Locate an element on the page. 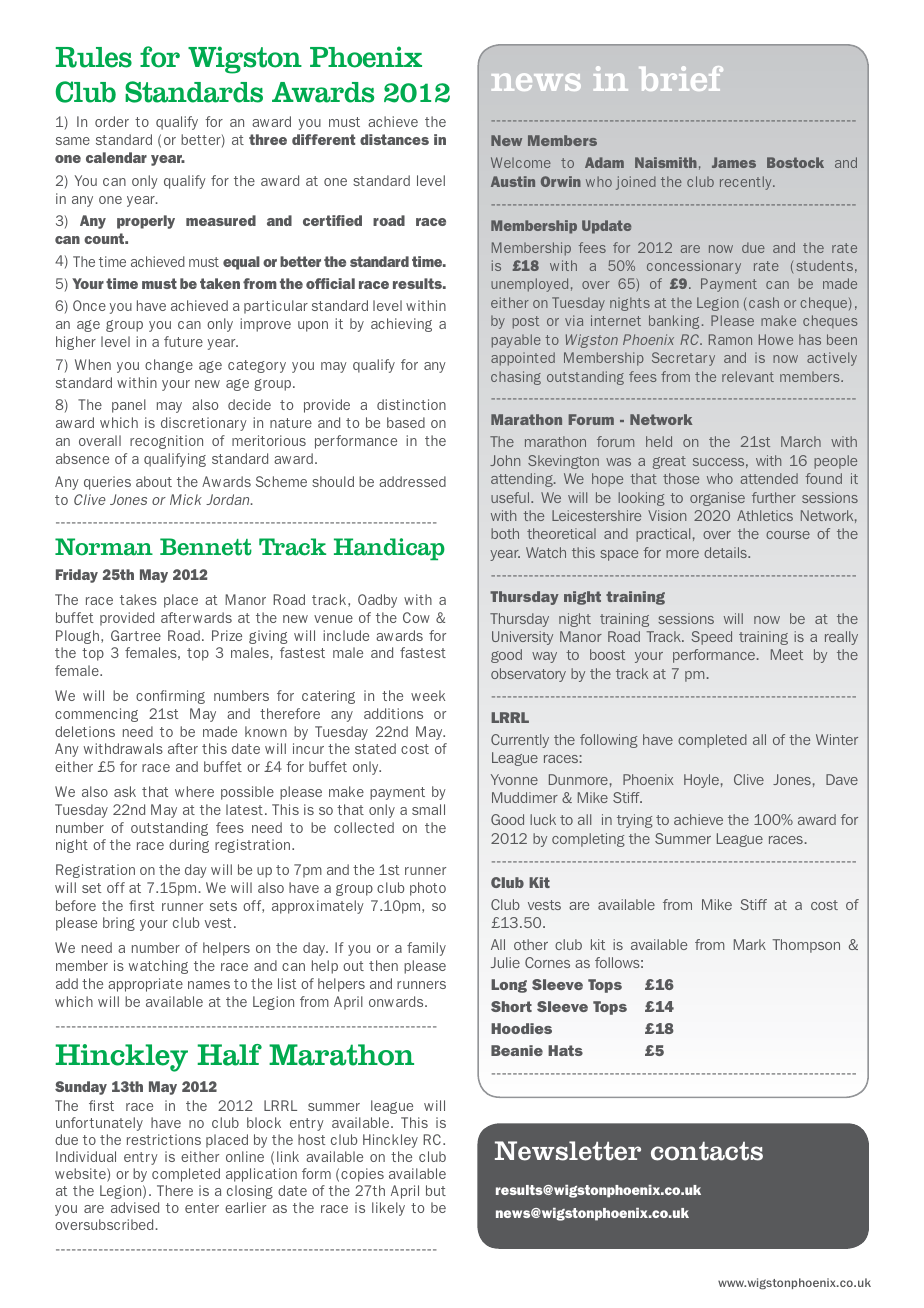 The image size is (924, 1308). chasing is located at coordinates (516, 378).
